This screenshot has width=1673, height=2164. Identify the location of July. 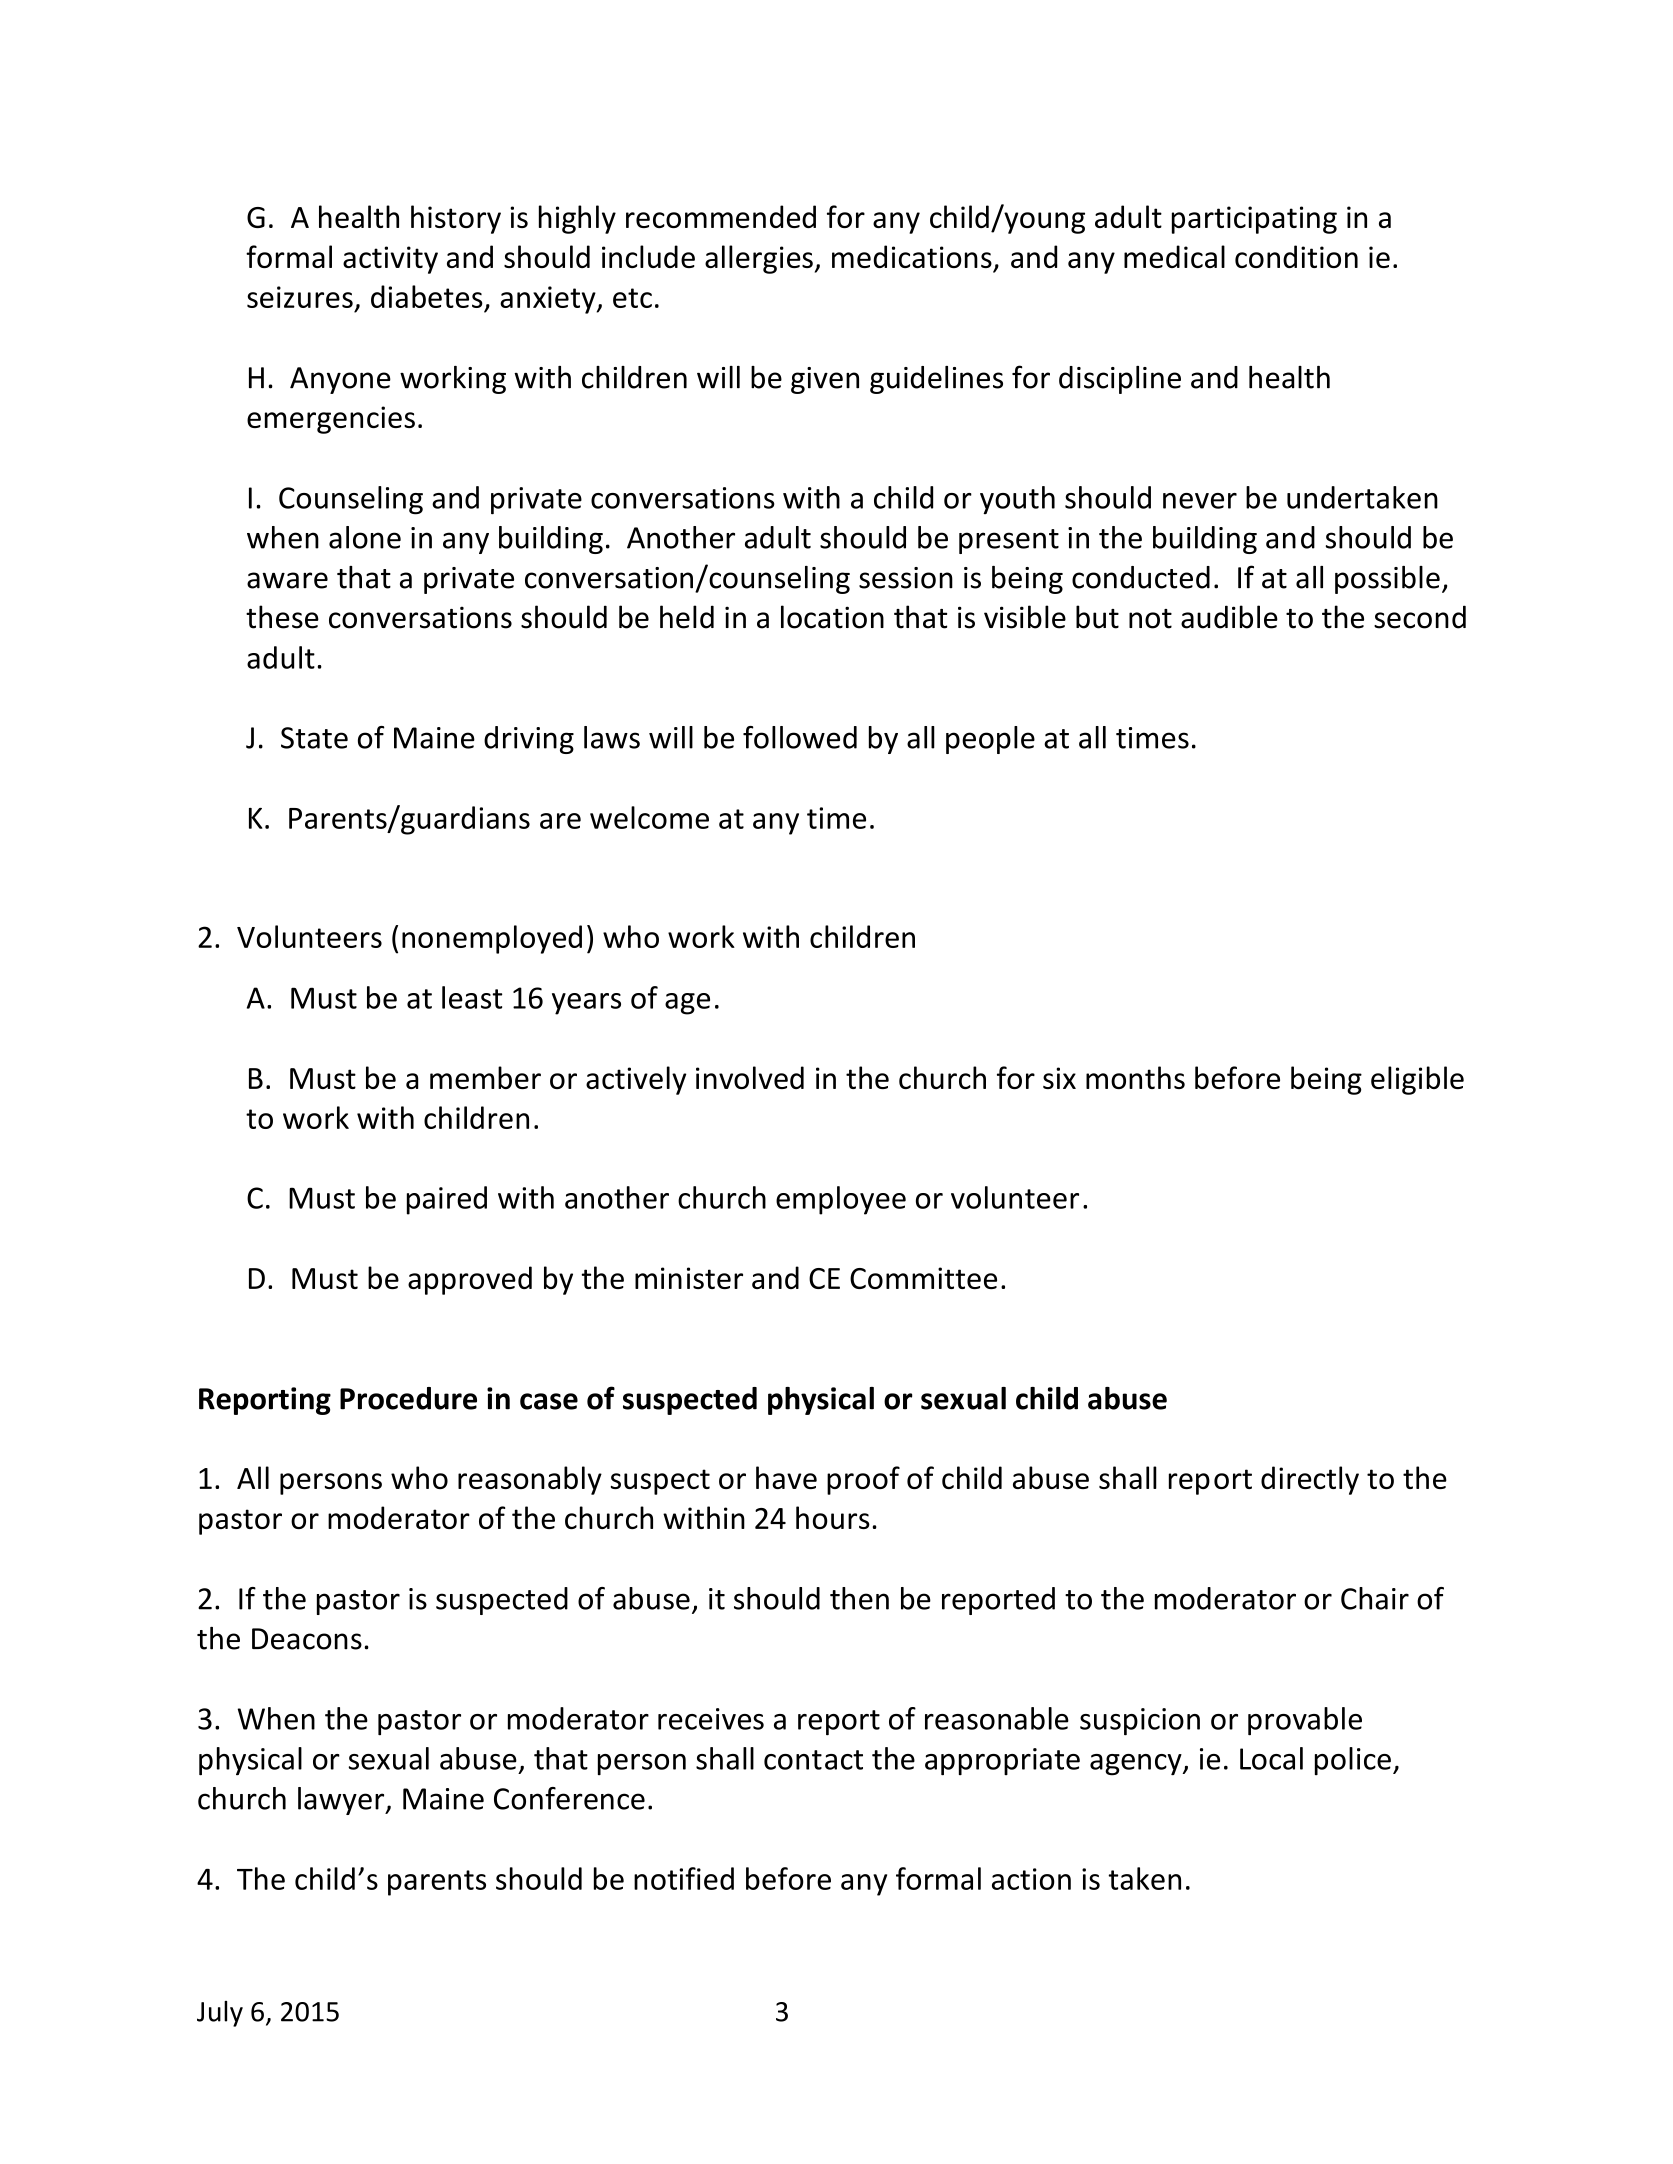
(220, 2014).
